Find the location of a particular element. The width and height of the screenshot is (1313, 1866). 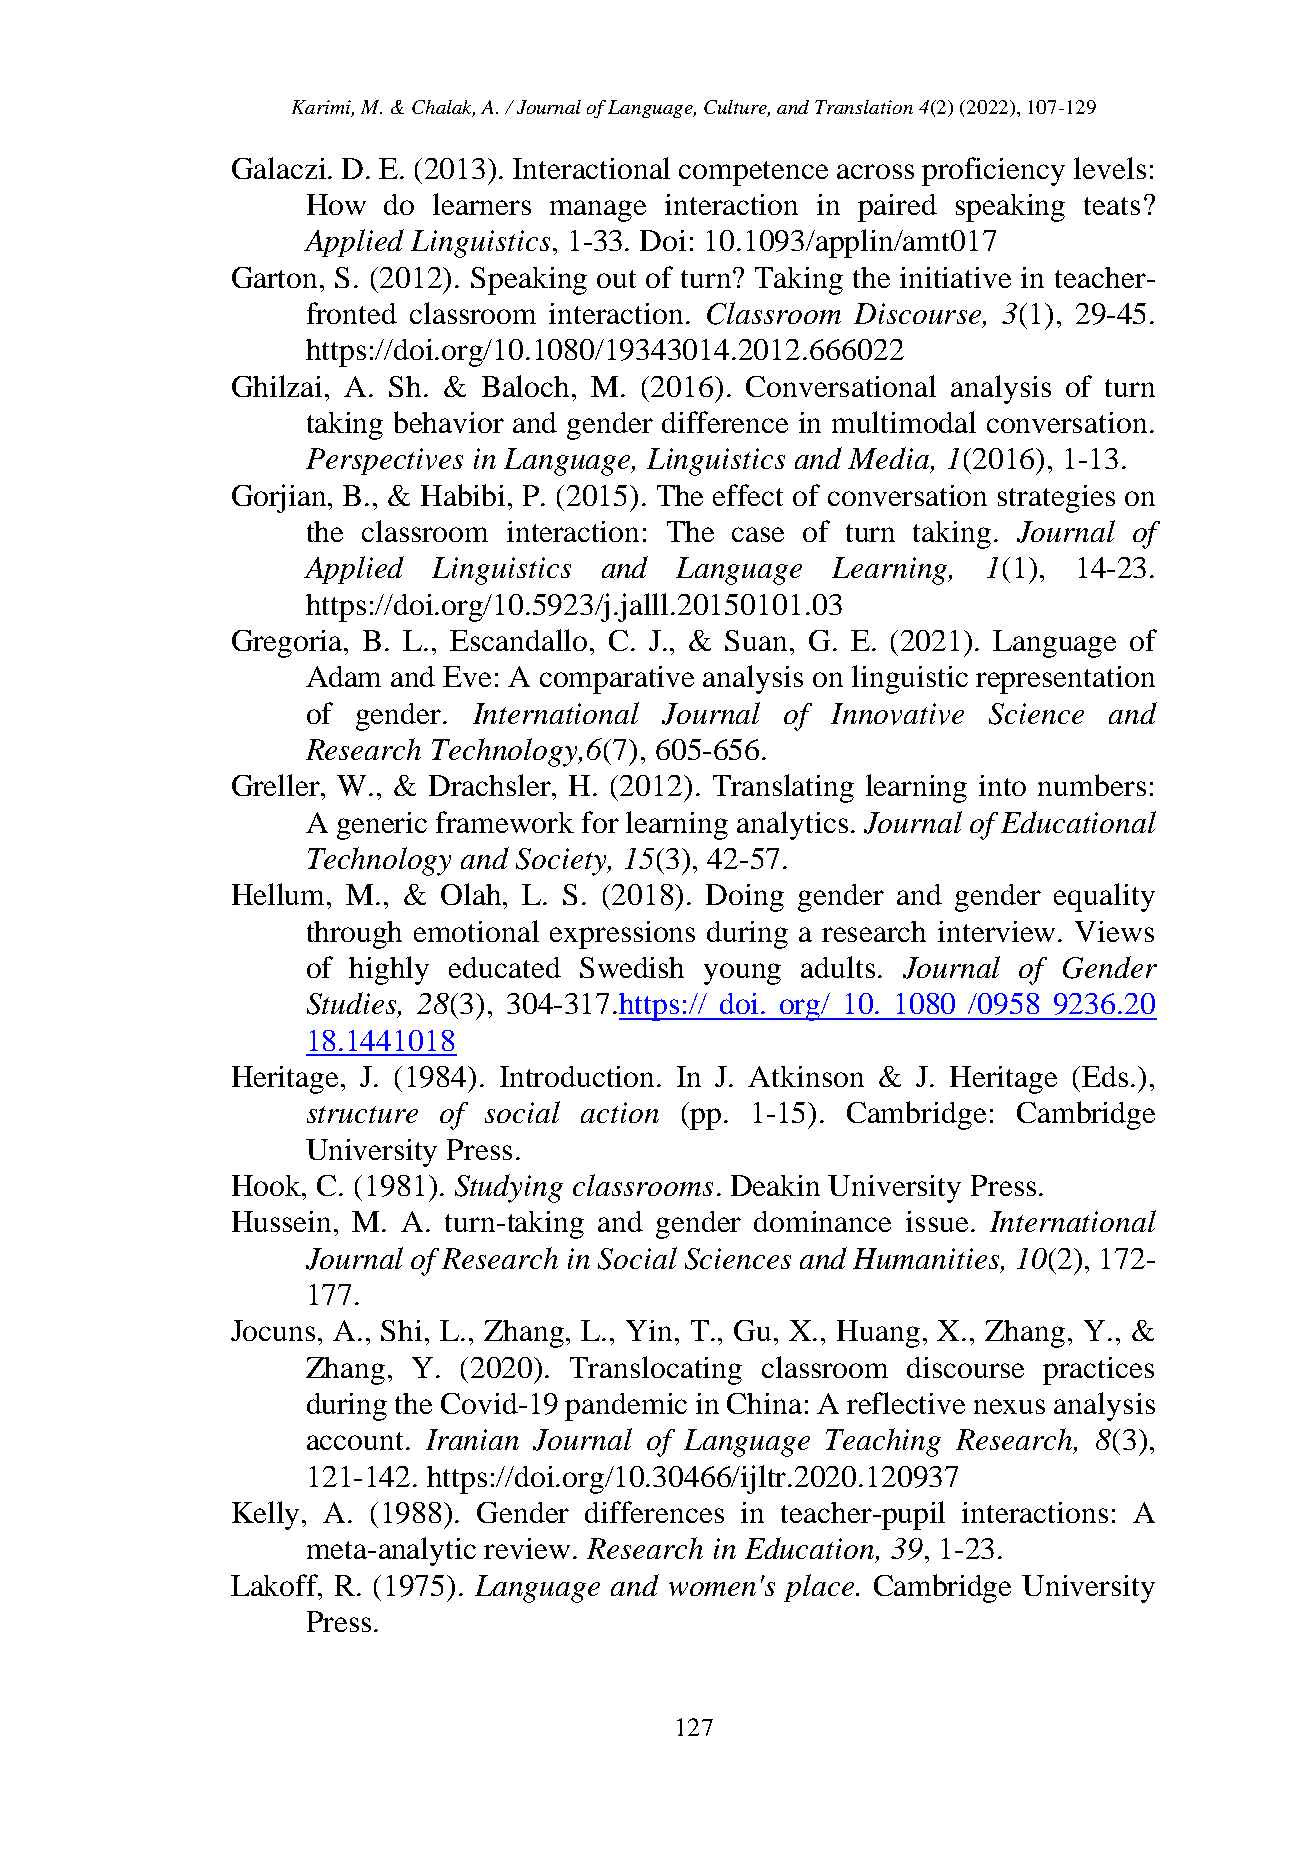

place is located at coordinates (819, 1588).
